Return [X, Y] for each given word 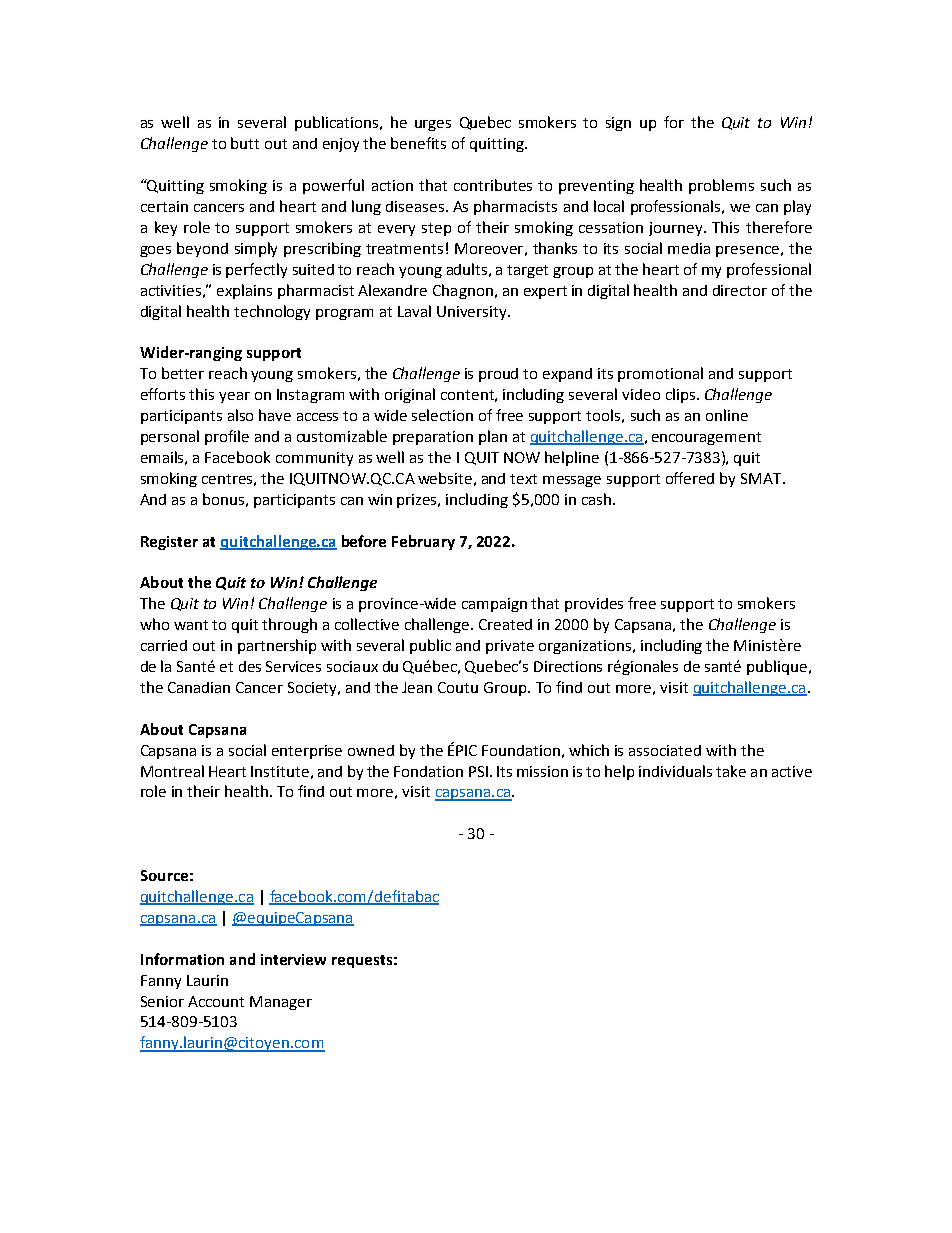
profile [227, 437]
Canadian [199, 687]
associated [665, 750]
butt [245, 143]
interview [293, 959]
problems [721, 186]
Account [216, 1001]
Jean [417, 687]
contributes [493, 185]
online [727, 415]
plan [493, 437]
